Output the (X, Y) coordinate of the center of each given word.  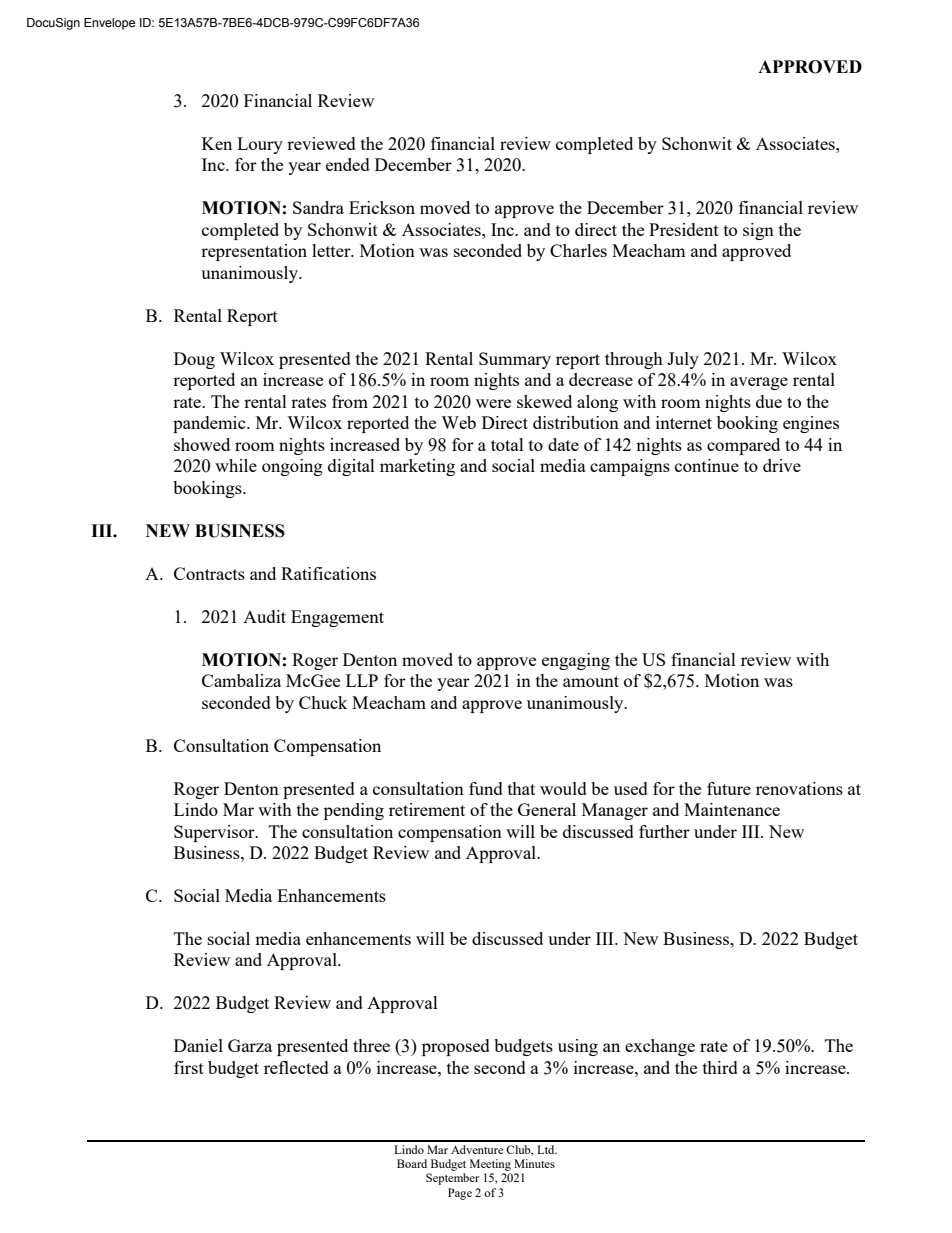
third (720, 1067)
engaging (576, 661)
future (729, 788)
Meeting (490, 1165)
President (684, 229)
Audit (264, 616)
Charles (578, 250)
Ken (217, 143)
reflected (296, 1067)
